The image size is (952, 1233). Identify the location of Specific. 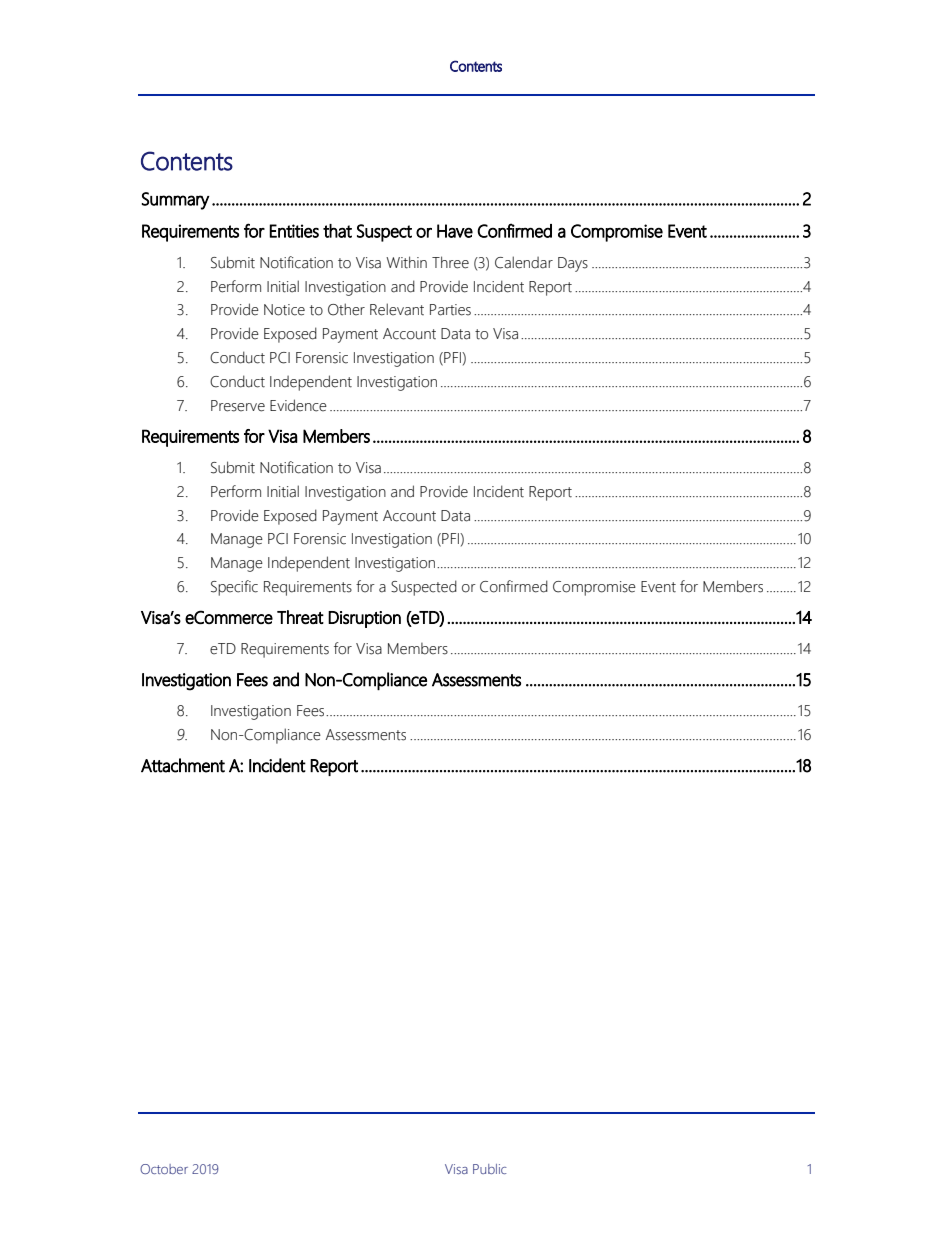
(234, 588).
